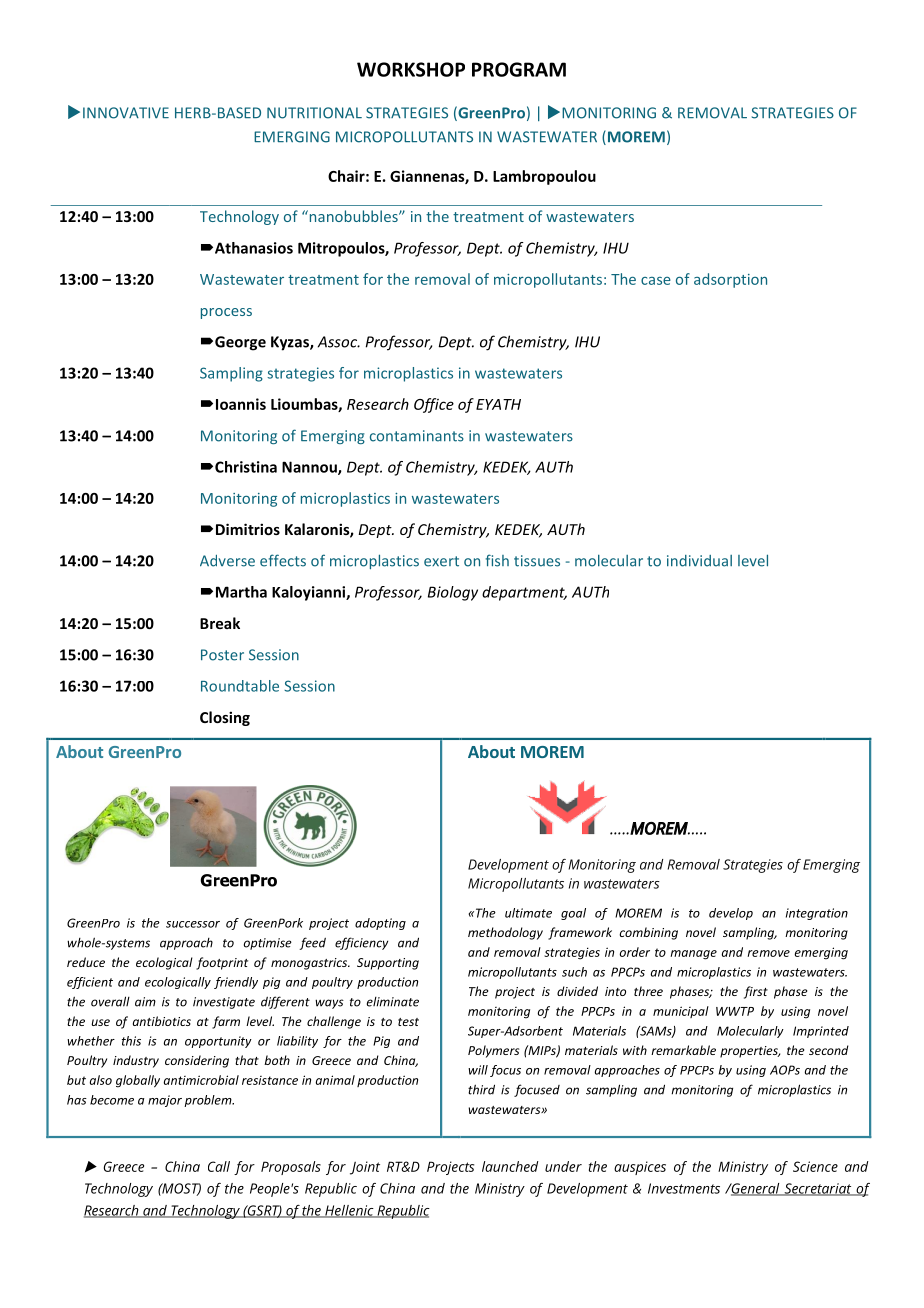 The width and height of the image is (924, 1308). What do you see at coordinates (519, 69) in the image?
I see `PROGRAM` at bounding box center [519, 69].
